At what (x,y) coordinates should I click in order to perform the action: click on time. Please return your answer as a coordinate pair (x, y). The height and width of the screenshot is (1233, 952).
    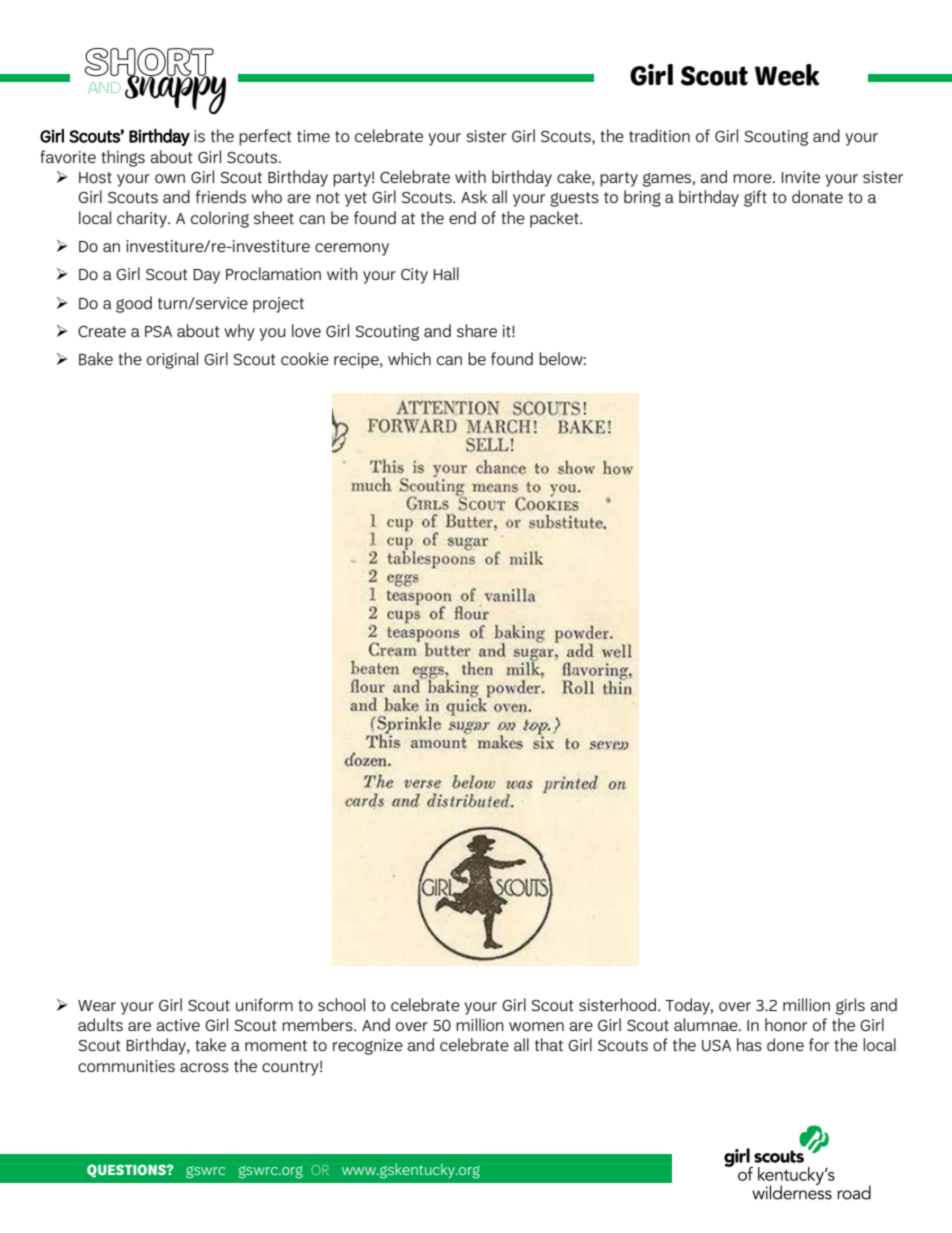
    Looking at the image, I should click on (313, 136).
